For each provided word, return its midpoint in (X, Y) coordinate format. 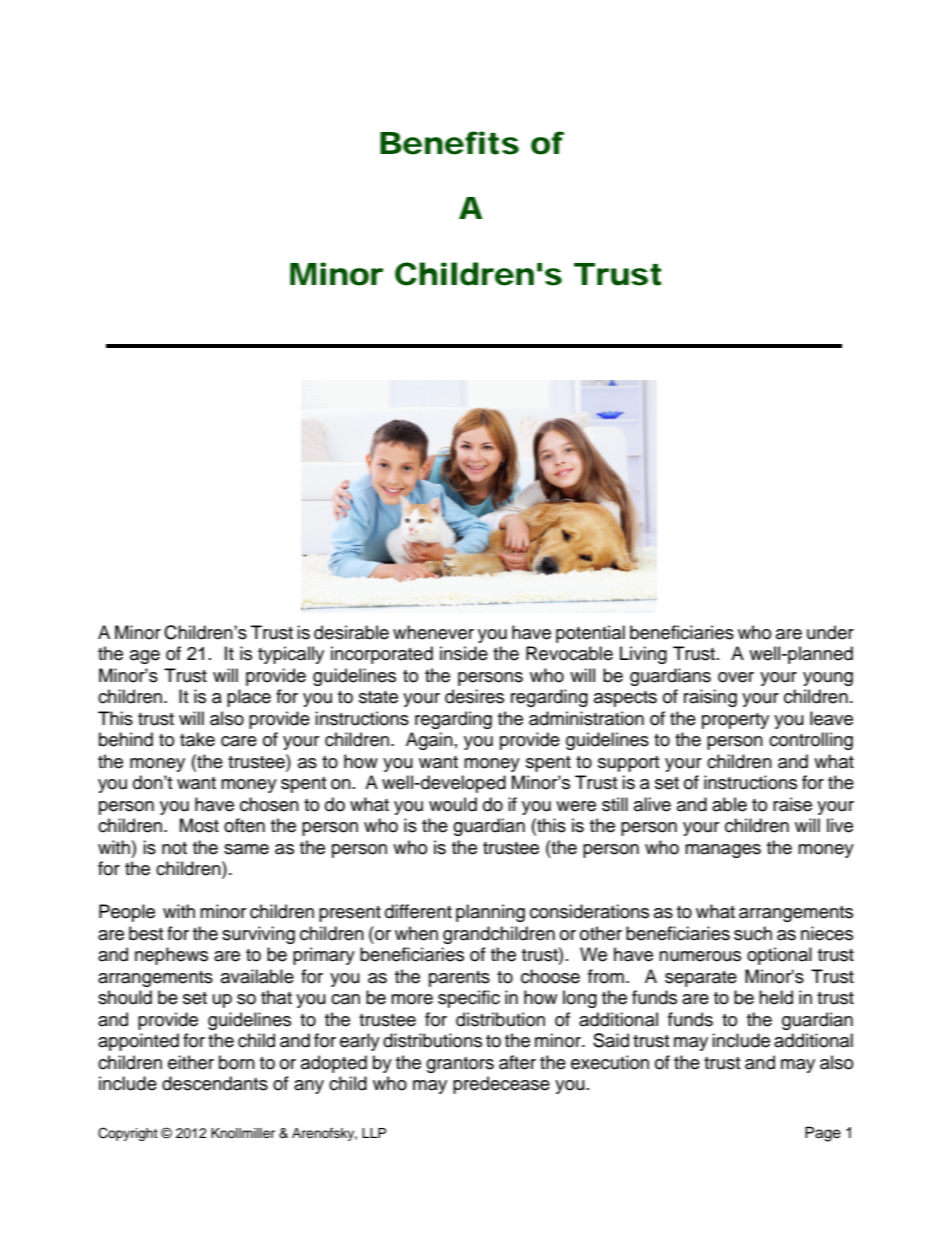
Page (823, 1134)
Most (199, 825)
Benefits (449, 143)
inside (464, 653)
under (830, 632)
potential (590, 634)
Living (643, 655)
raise (792, 804)
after (517, 1062)
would (453, 804)
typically (291, 655)
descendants (215, 1083)
